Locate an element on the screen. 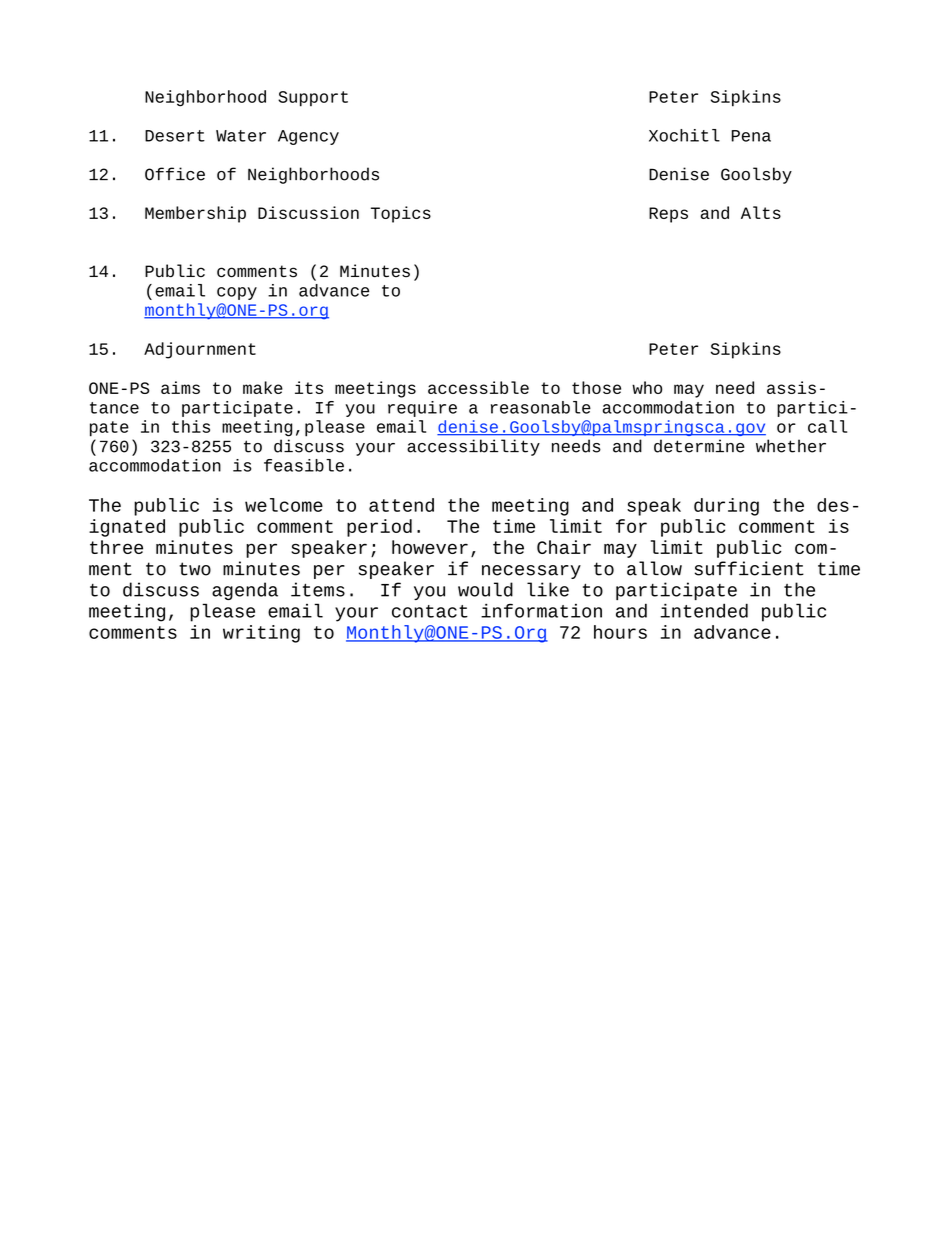 The image size is (952, 1233). who is located at coordinates (647, 387).
